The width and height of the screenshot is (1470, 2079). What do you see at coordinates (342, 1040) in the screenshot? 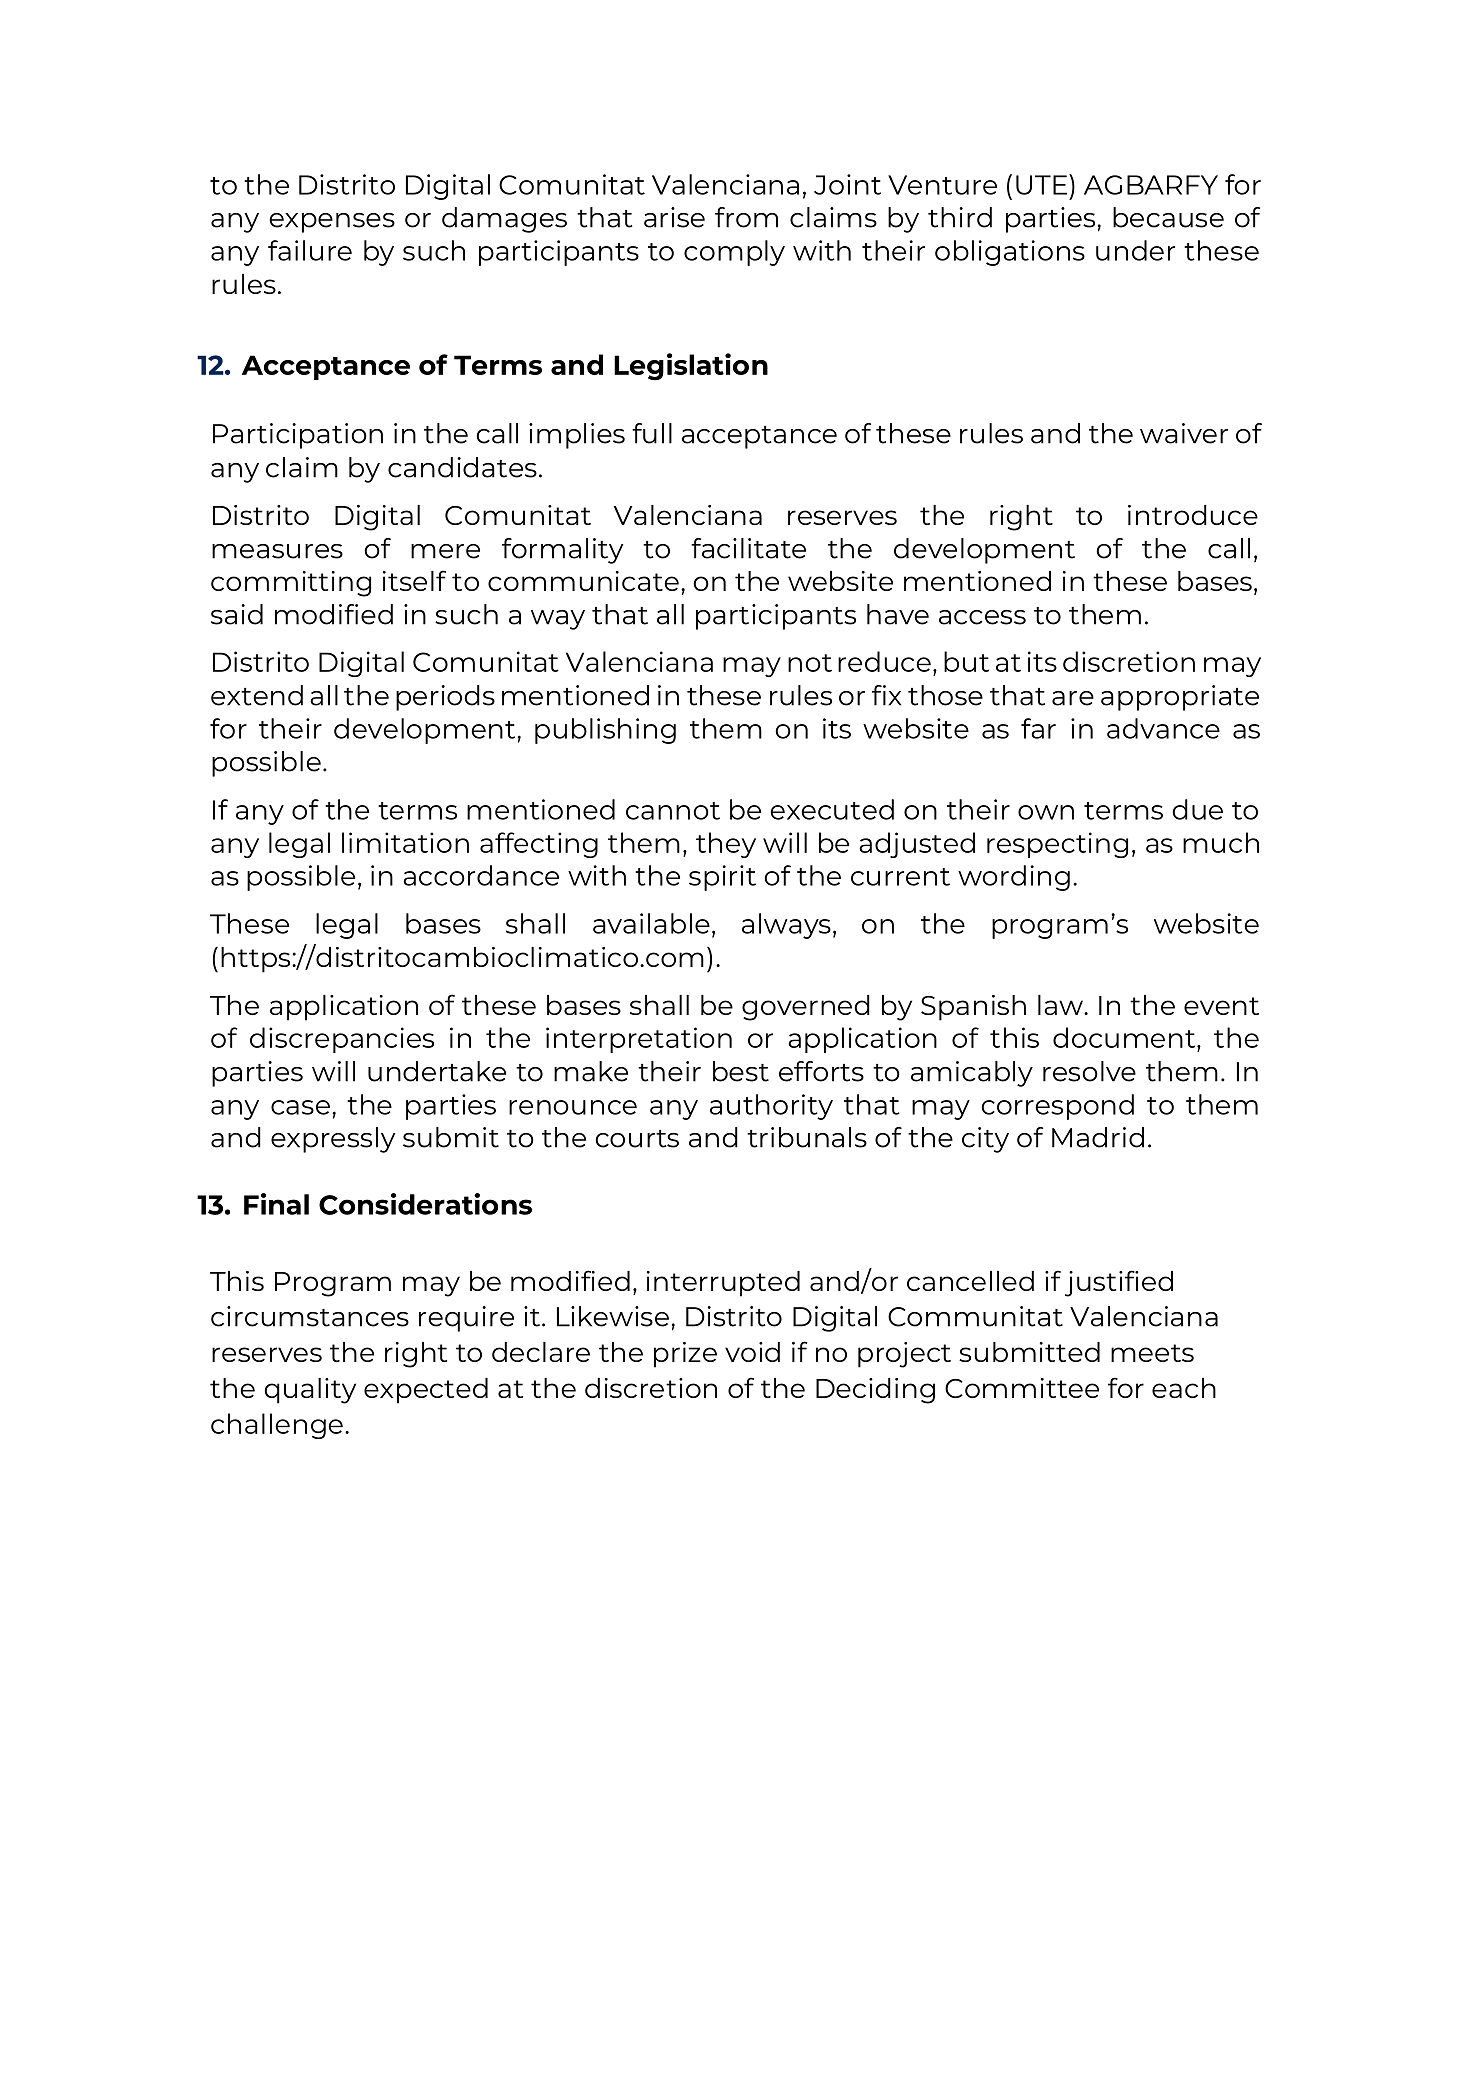
I see `discrepancies` at bounding box center [342, 1040].
